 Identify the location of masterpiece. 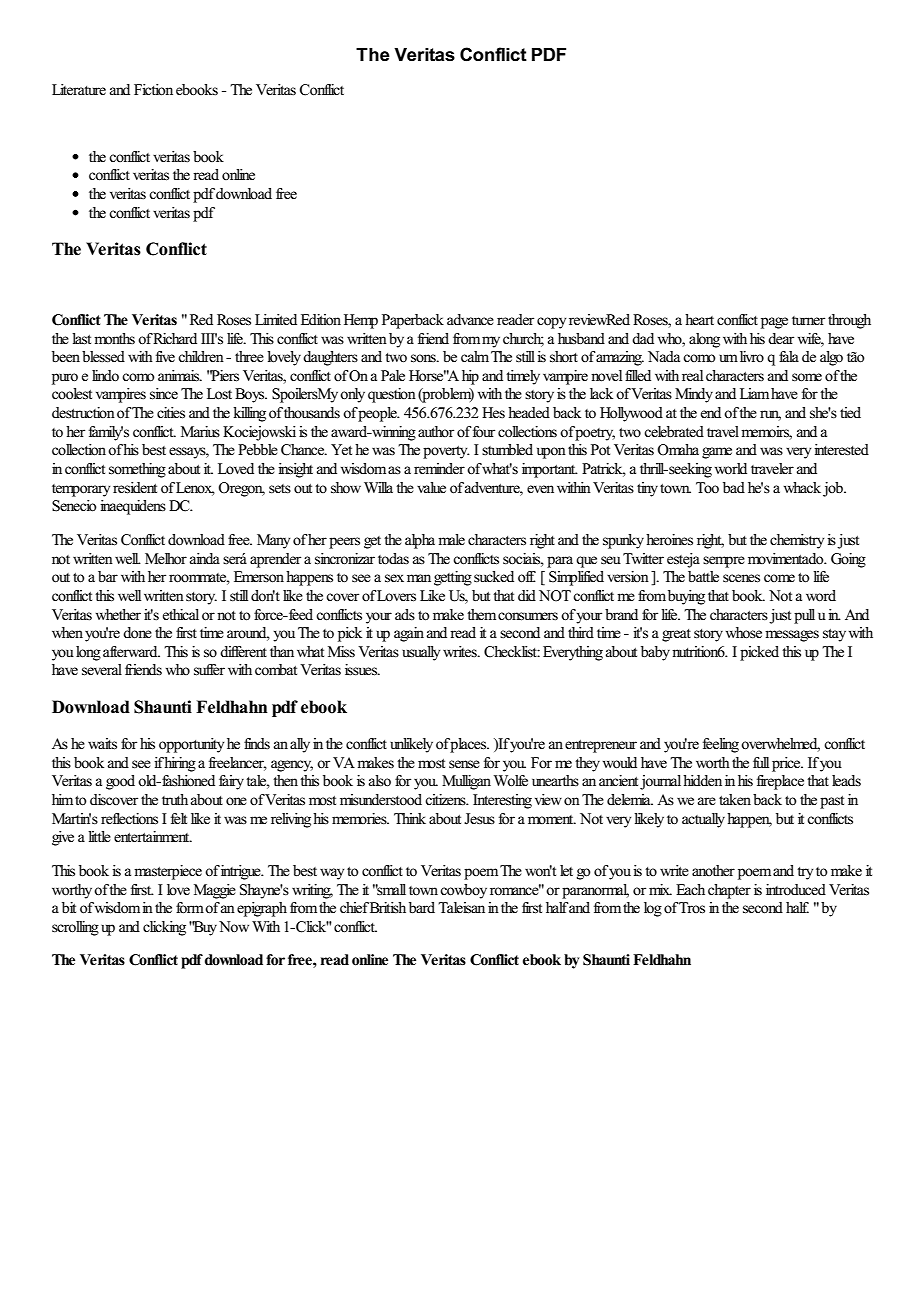
(168, 872).
